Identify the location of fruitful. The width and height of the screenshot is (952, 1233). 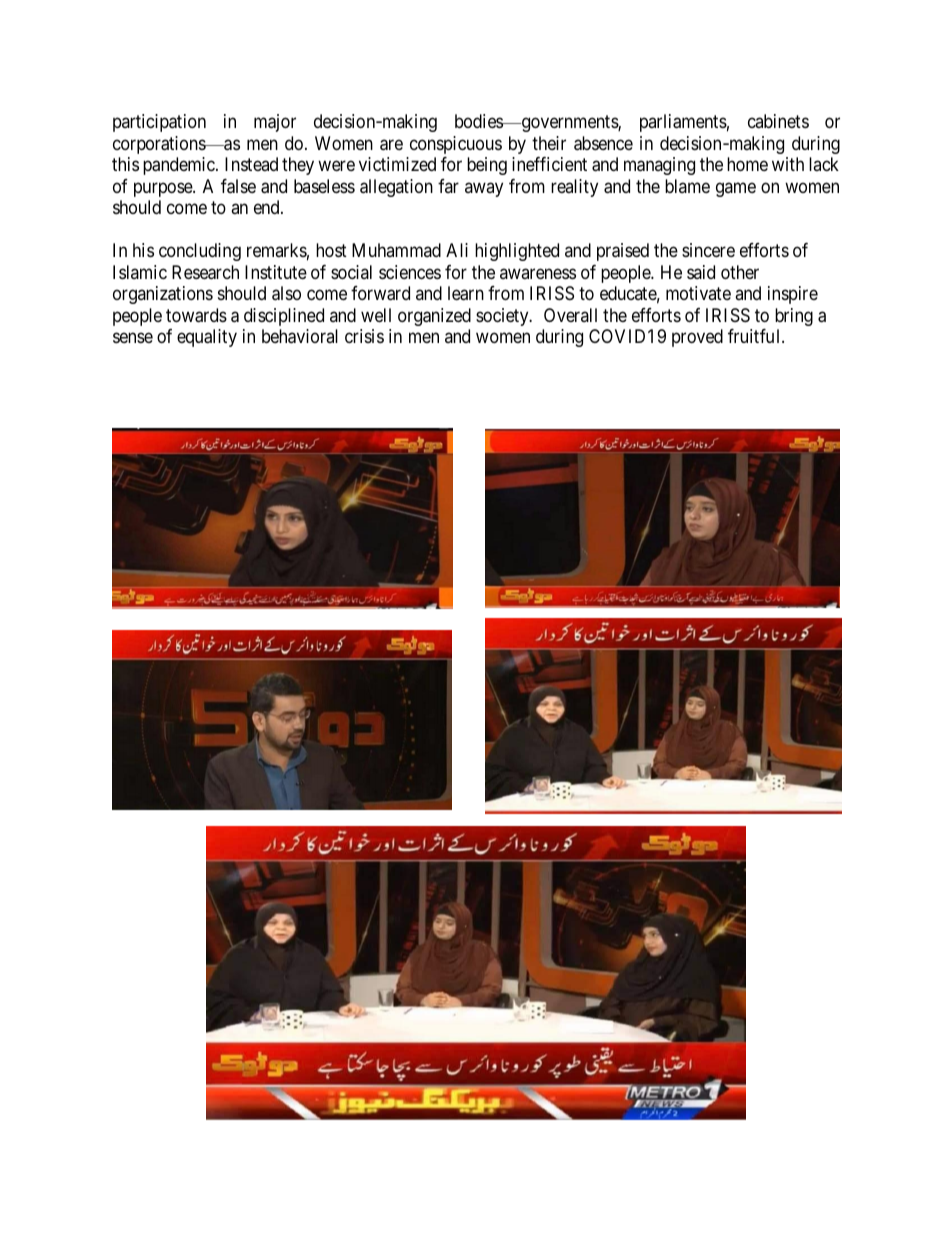
(755, 336).
